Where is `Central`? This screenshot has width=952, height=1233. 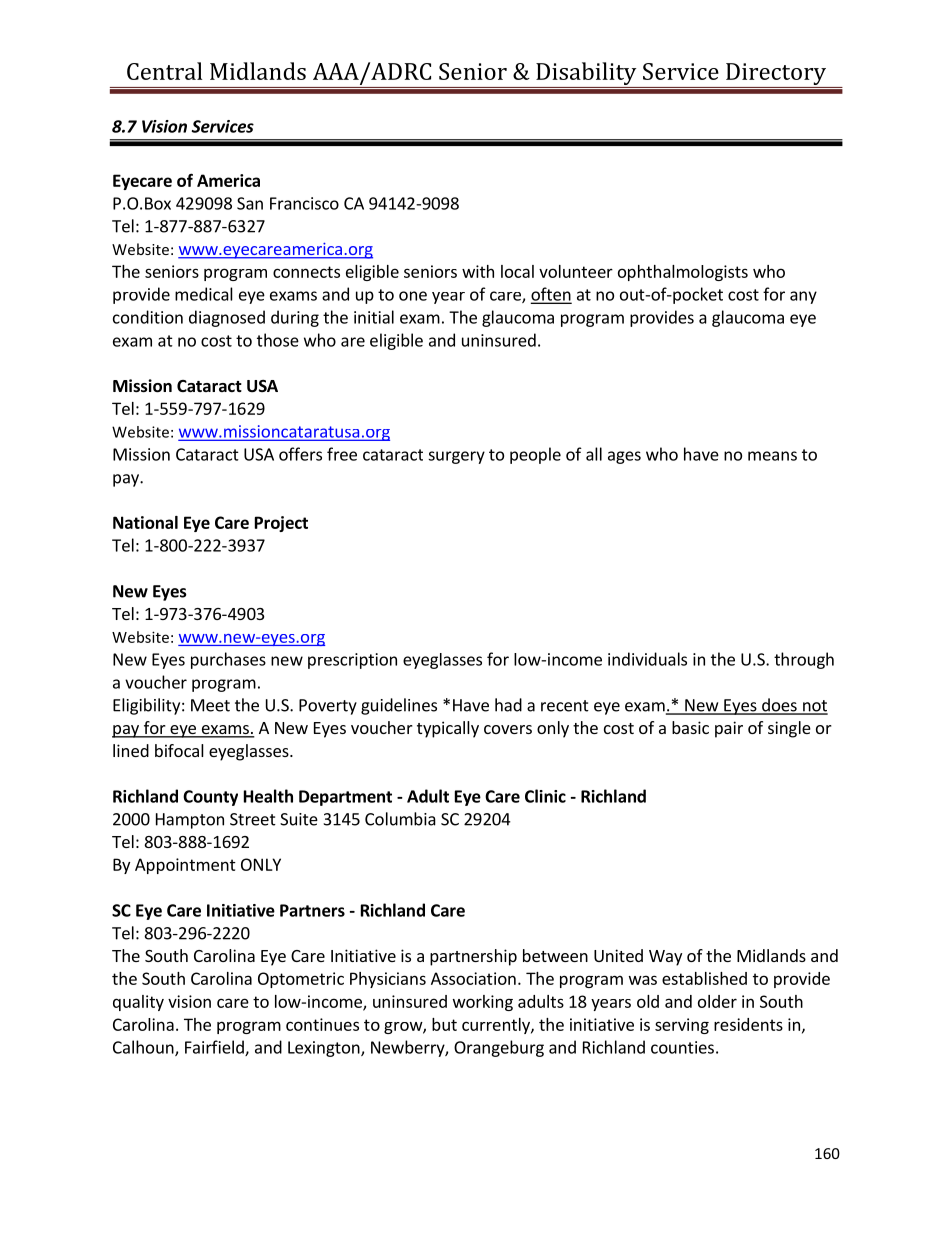 Central is located at coordinates (164, 71).
